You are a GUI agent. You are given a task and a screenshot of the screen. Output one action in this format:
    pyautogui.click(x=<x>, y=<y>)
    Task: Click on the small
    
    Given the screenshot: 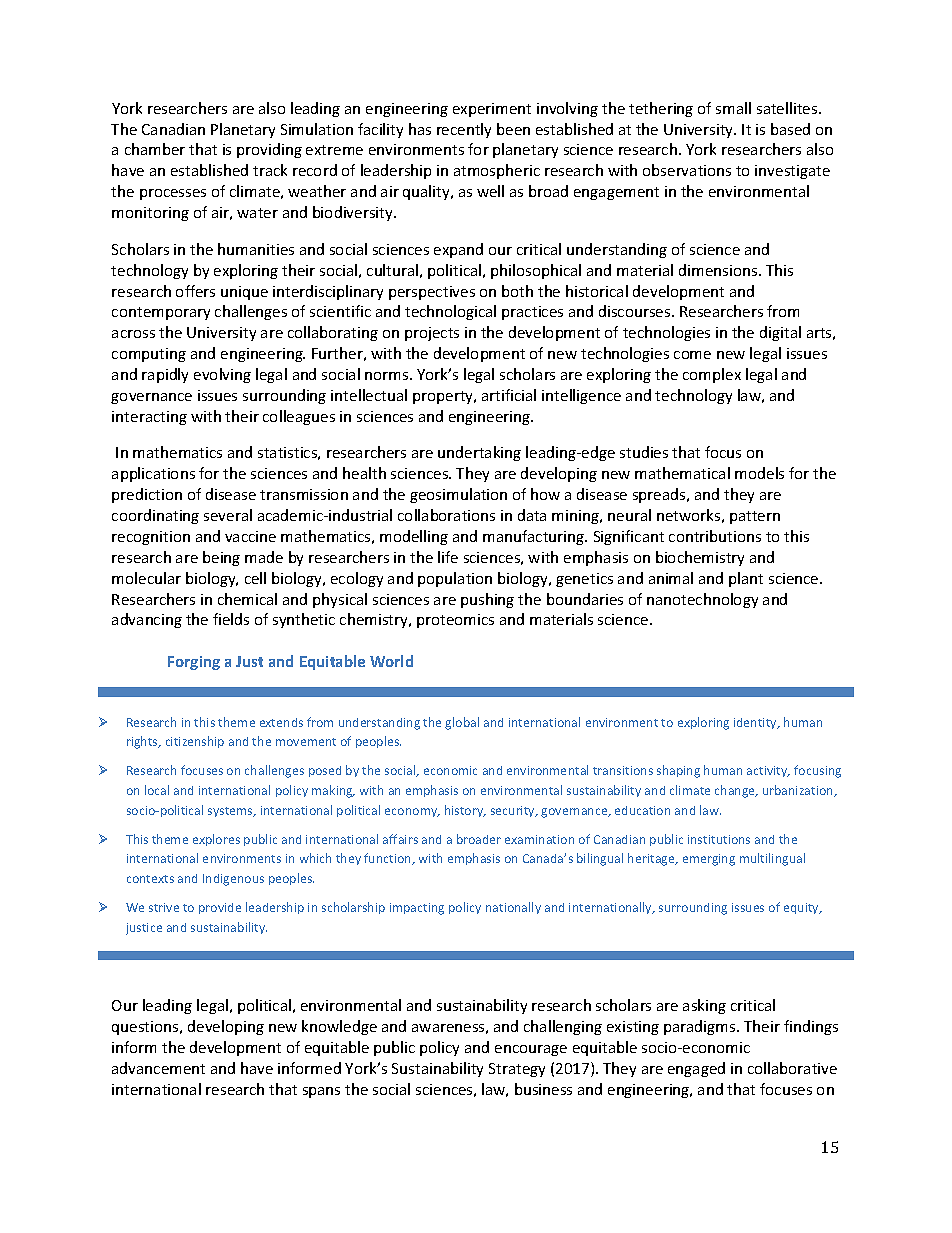 What is the action you would take?
    pyautogui.click(x=733, y=108)
